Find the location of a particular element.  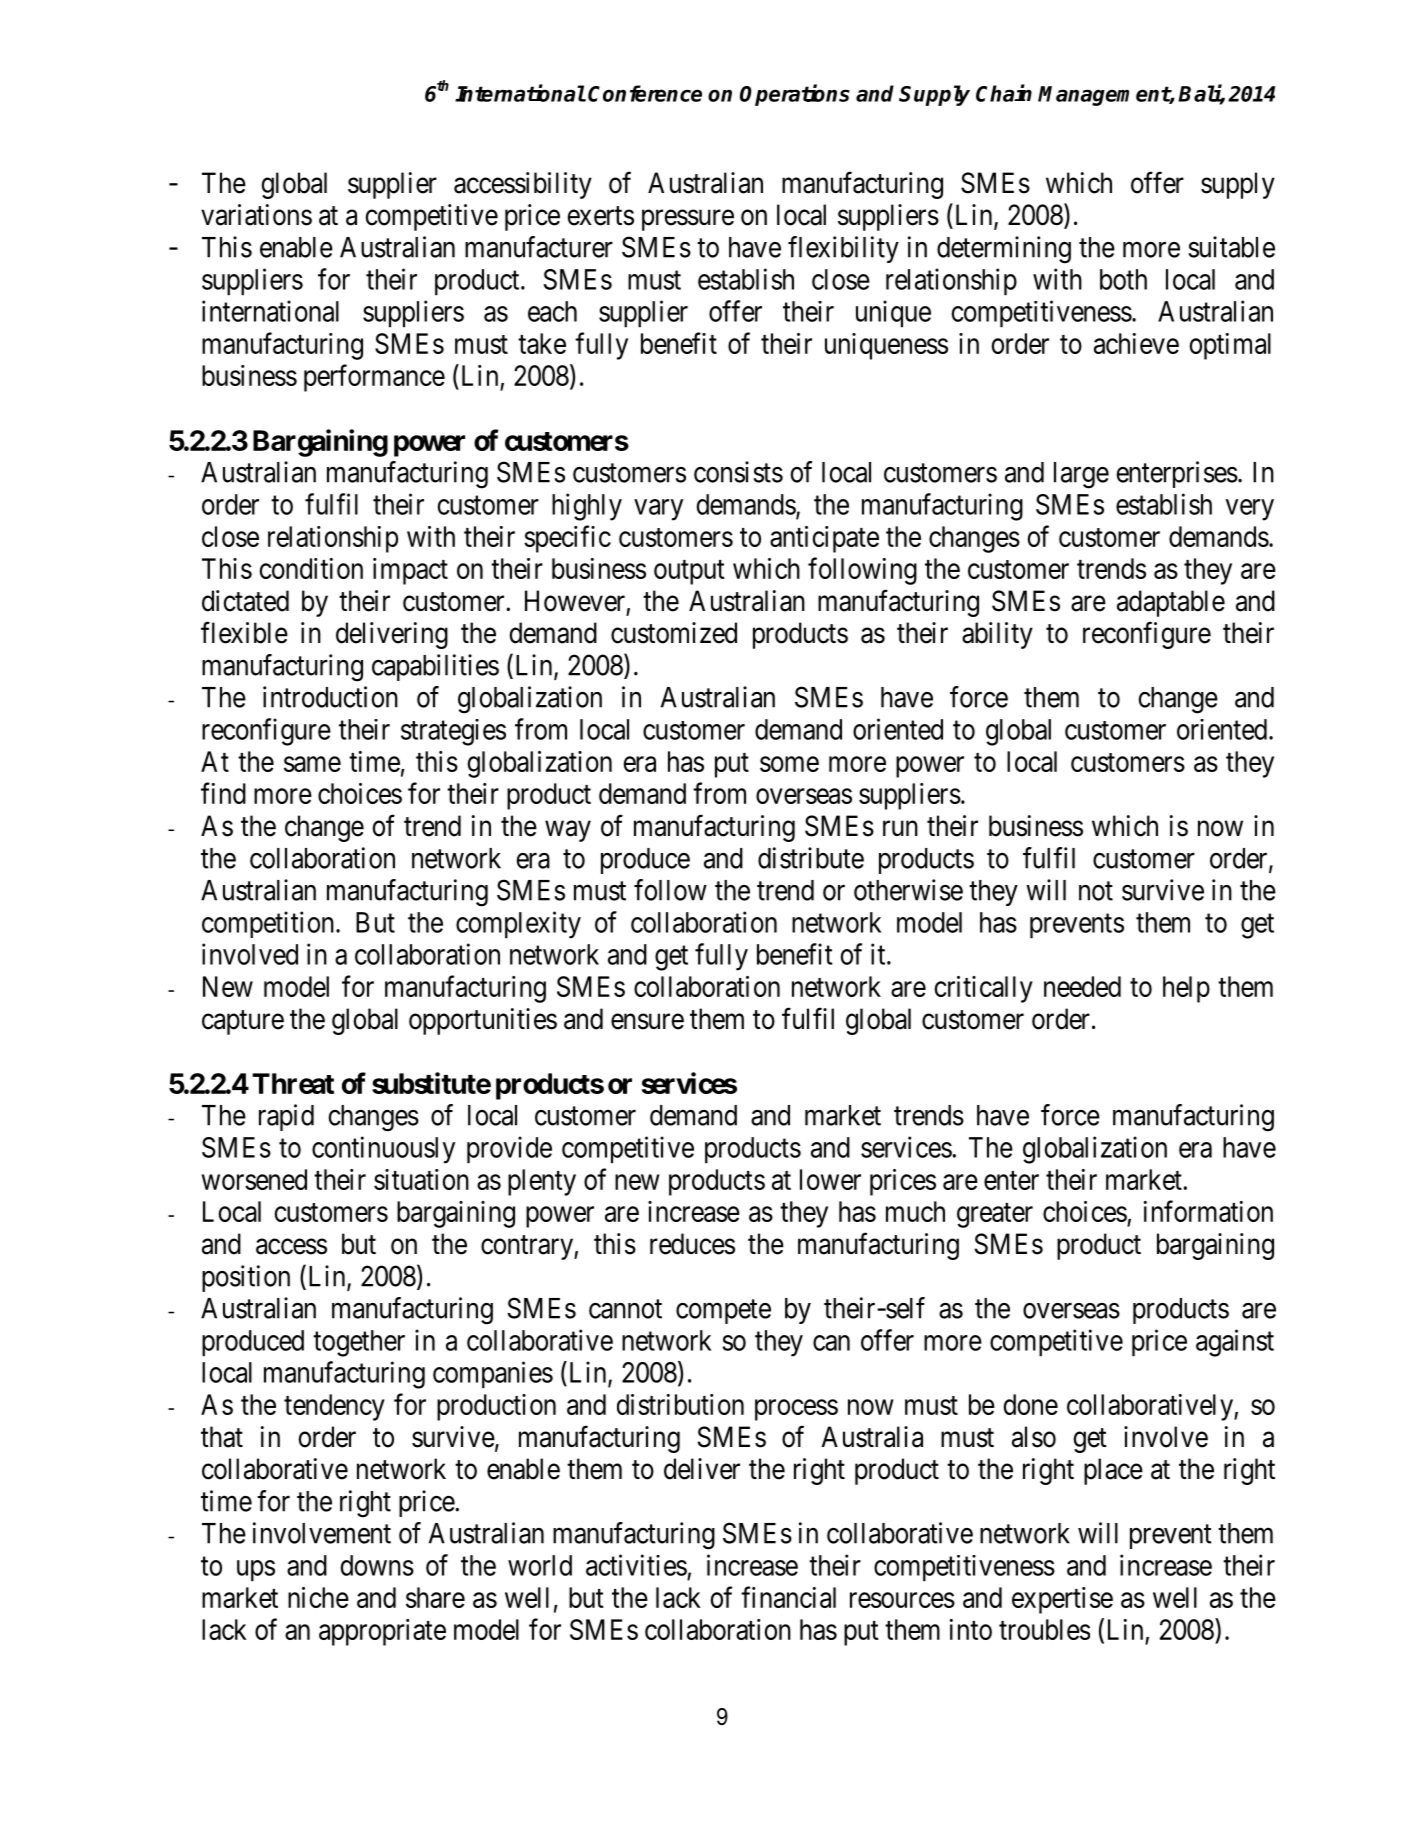

Operations is located at coordinates (795, 95).
